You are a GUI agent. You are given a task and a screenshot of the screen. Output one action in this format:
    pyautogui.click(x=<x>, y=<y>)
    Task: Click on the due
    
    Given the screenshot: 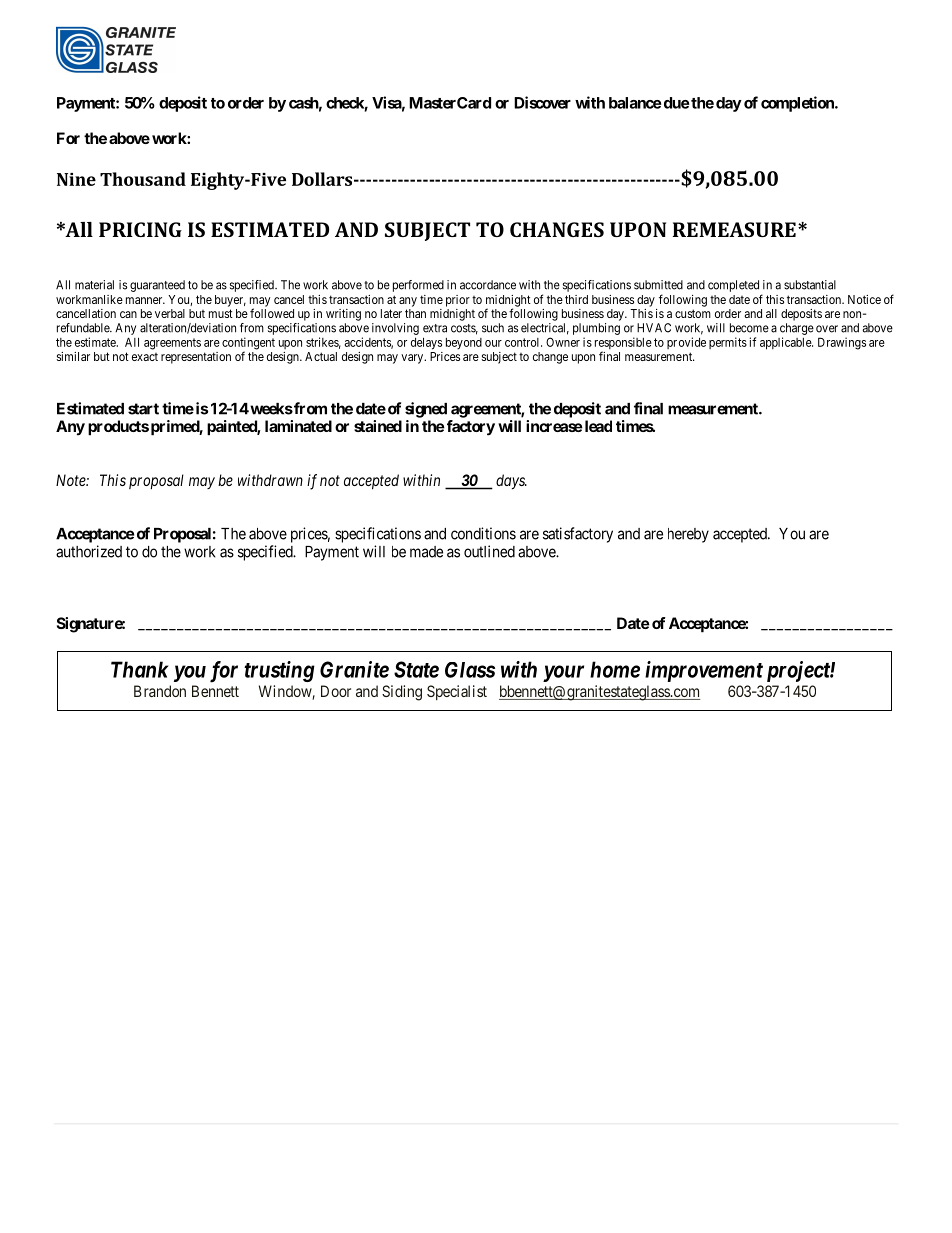 What is the action you would take?
    pyautogui.click(x=675, y=103)
